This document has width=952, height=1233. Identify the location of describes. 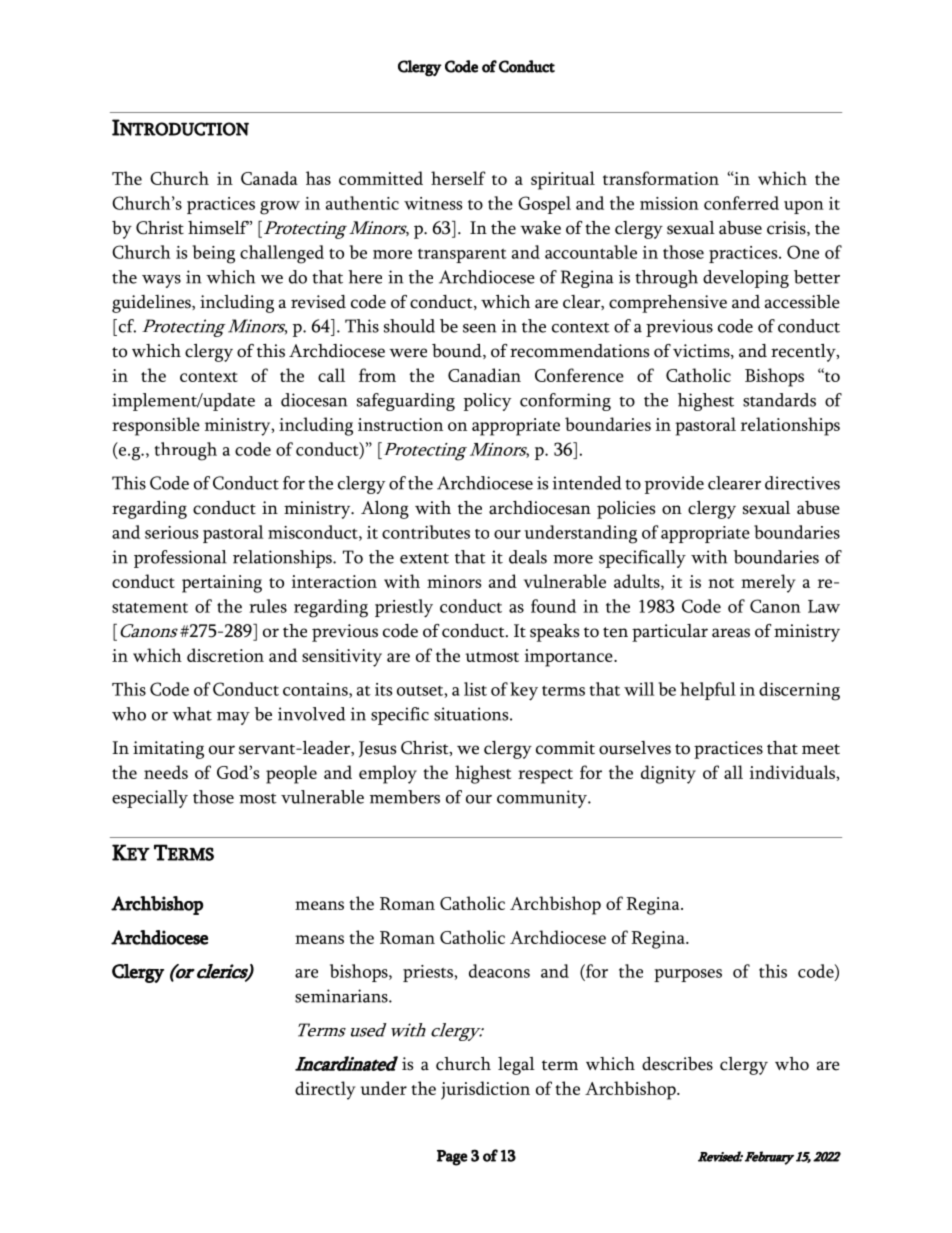
(677, 1064).
